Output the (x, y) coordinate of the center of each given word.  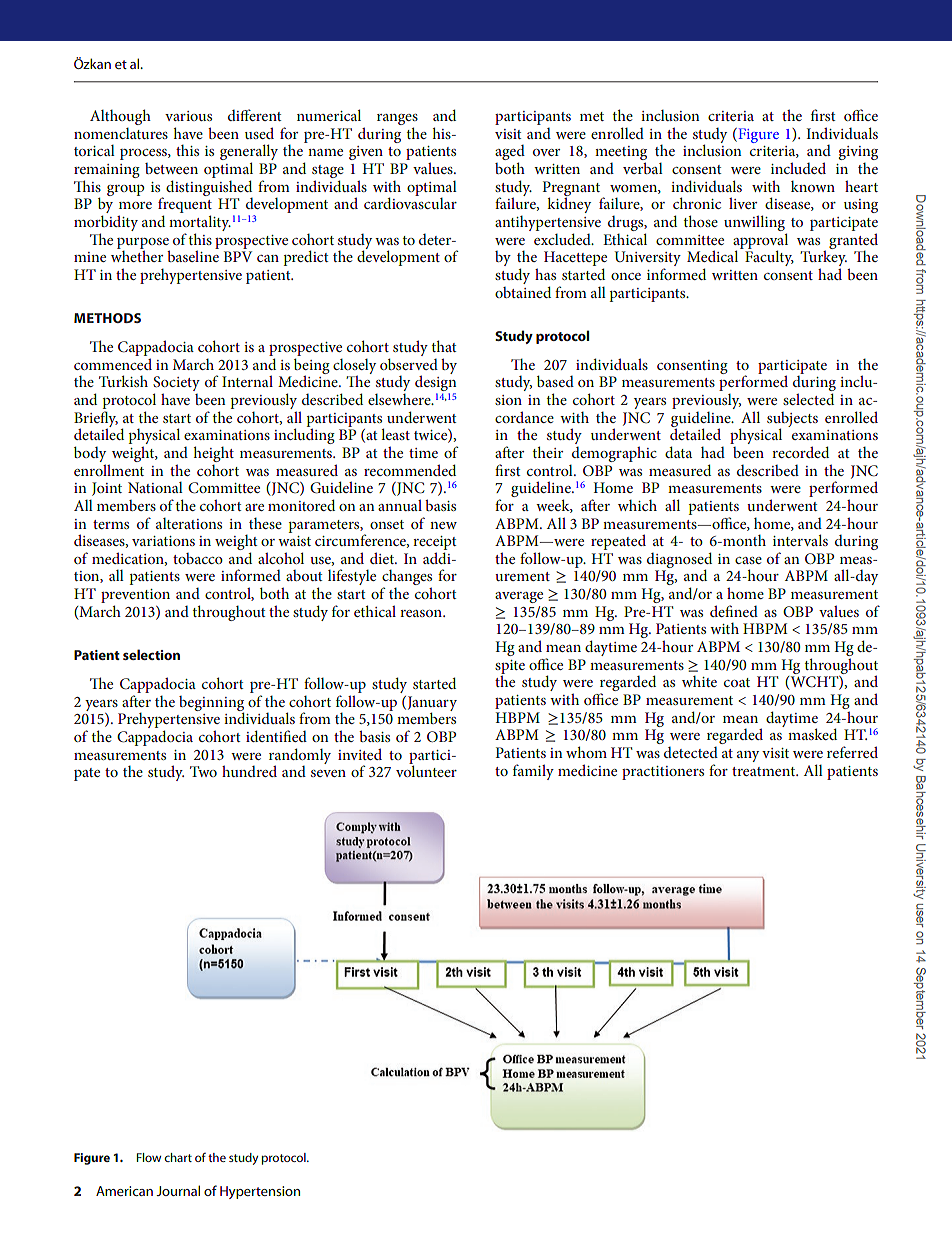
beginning (211, 704)
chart (178, 1157)
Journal (178, 1190)
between (171, 168)
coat (737, 682)
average (519, 597)
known (813, 186)
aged (510, 154)
